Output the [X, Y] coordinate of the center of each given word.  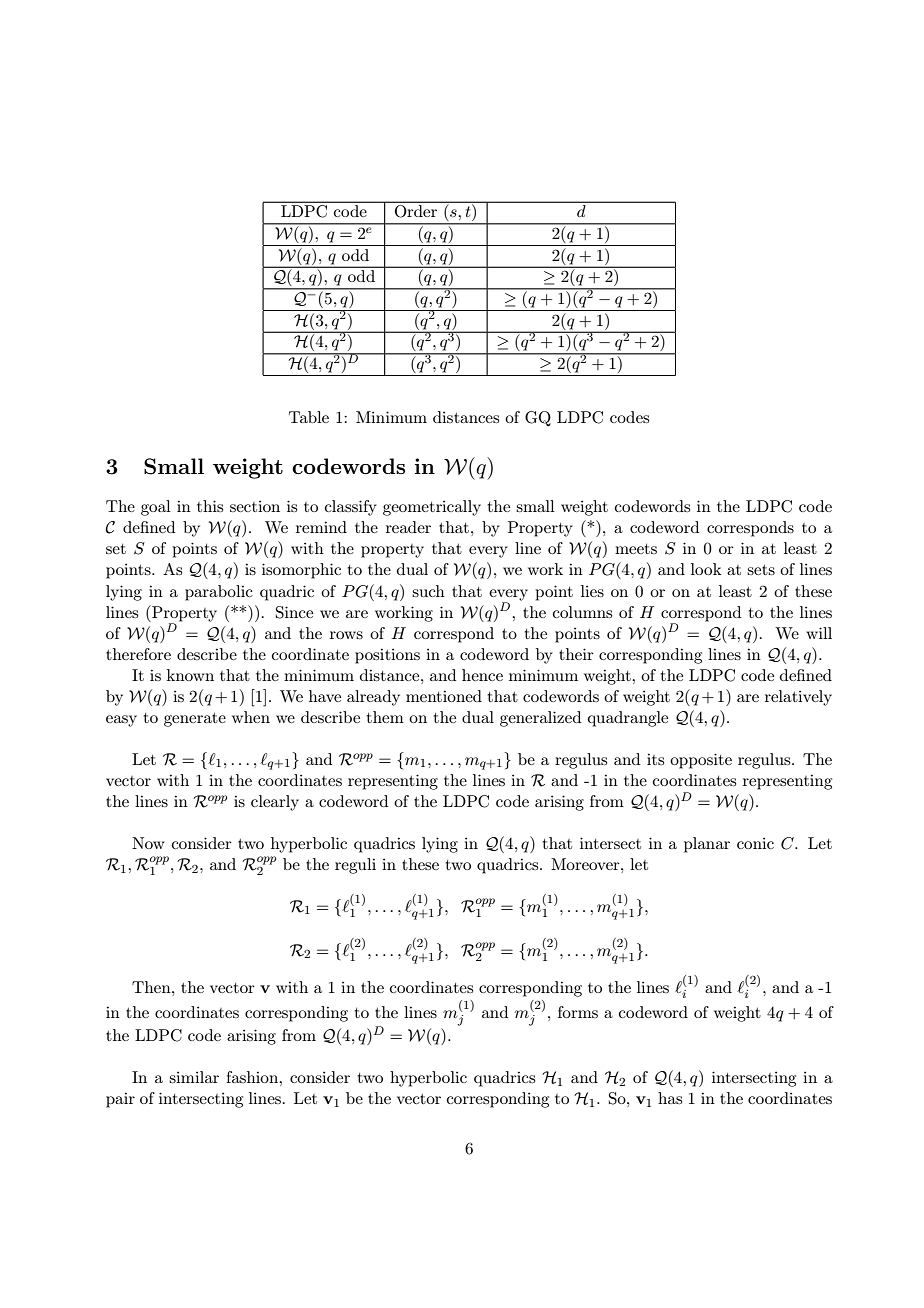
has [670, 1098]
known [190, 675]
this [210, 506]
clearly [275, 803]
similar [194, 1077]
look [706, 569]
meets [636, 549]
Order [416, 211]
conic [755, 843]
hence [482, 675]
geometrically [432, 508]
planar [707, 845]
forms [578, 1012]
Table [309, 417]
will [819, 633]
